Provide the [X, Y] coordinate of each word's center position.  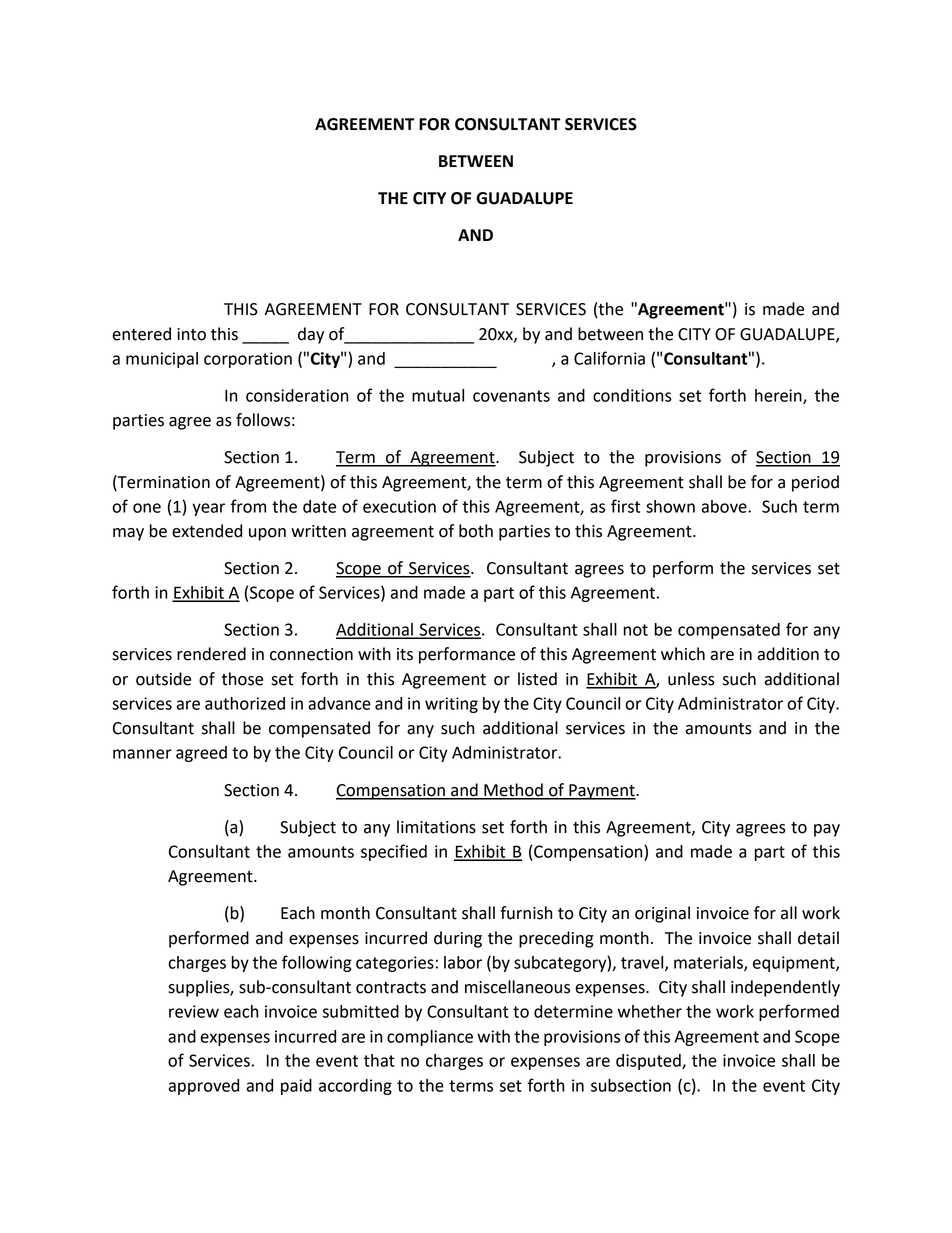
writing [451, 705]
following [317, 963]
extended [207, 531]
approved [203, 1087]
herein [779, 396]
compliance [430, 1038]
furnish [526, 913]
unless [691, 679]
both [476, 531]
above [725, 506]
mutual [438, 395]
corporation [248, 360]
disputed [649, 1062]
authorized [245, 703]
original [662, 914]
